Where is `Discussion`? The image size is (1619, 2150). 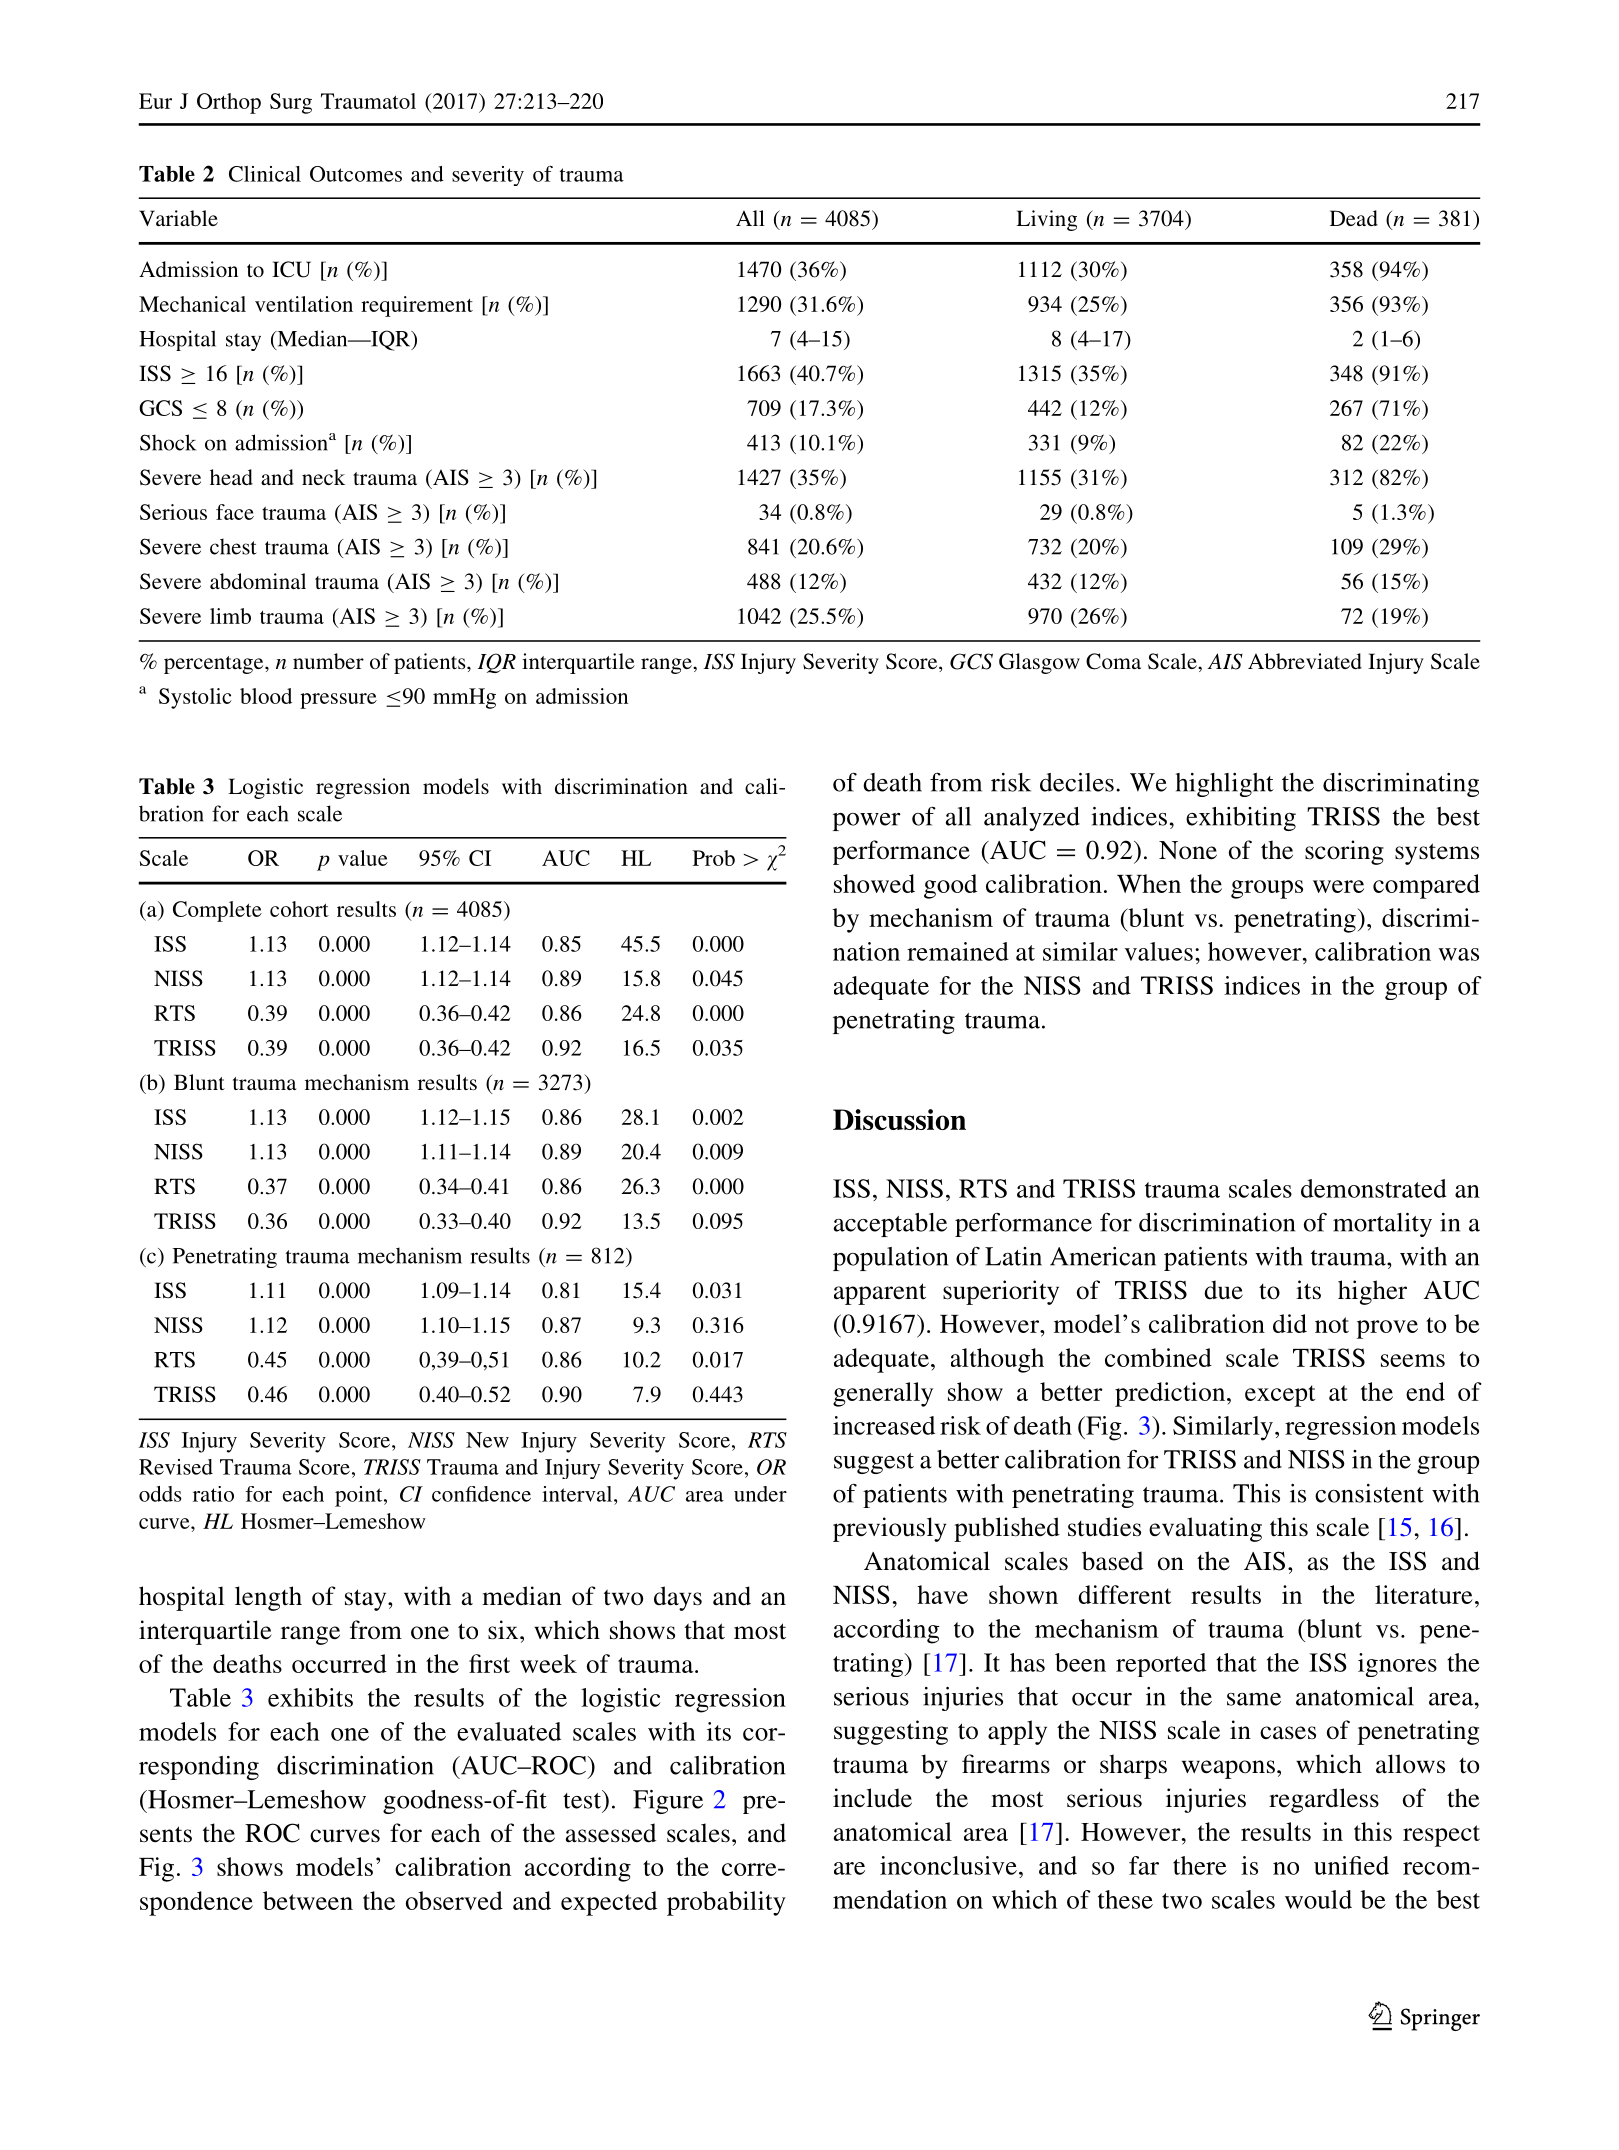 Discussion is located at coordinates (899, 1119).
